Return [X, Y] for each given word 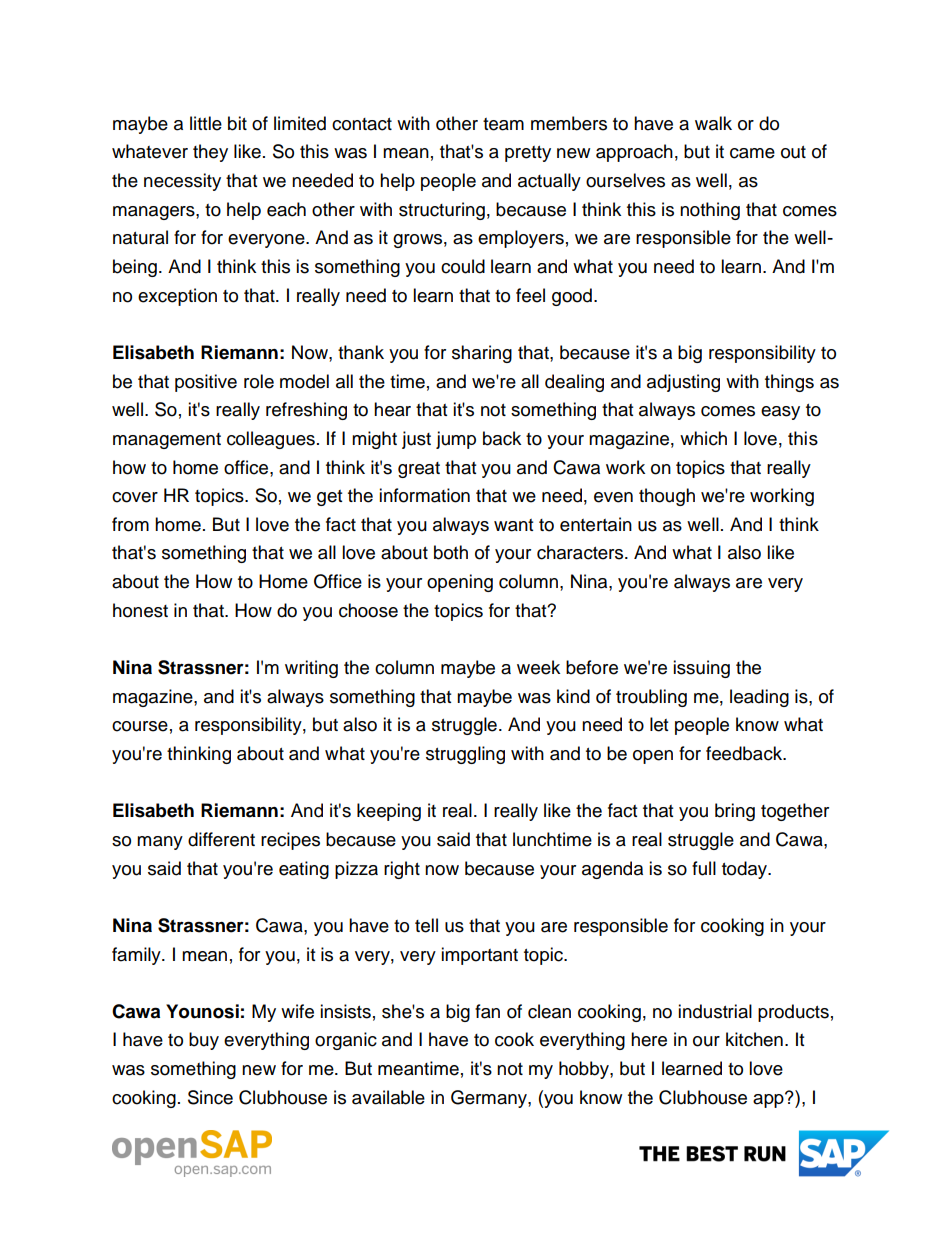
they [210, 153]
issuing [701, 669]
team [503, 124]
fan [487, 1011]
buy [204, 1041]
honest [140, 610]
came [752, 153]
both [451, 552]
